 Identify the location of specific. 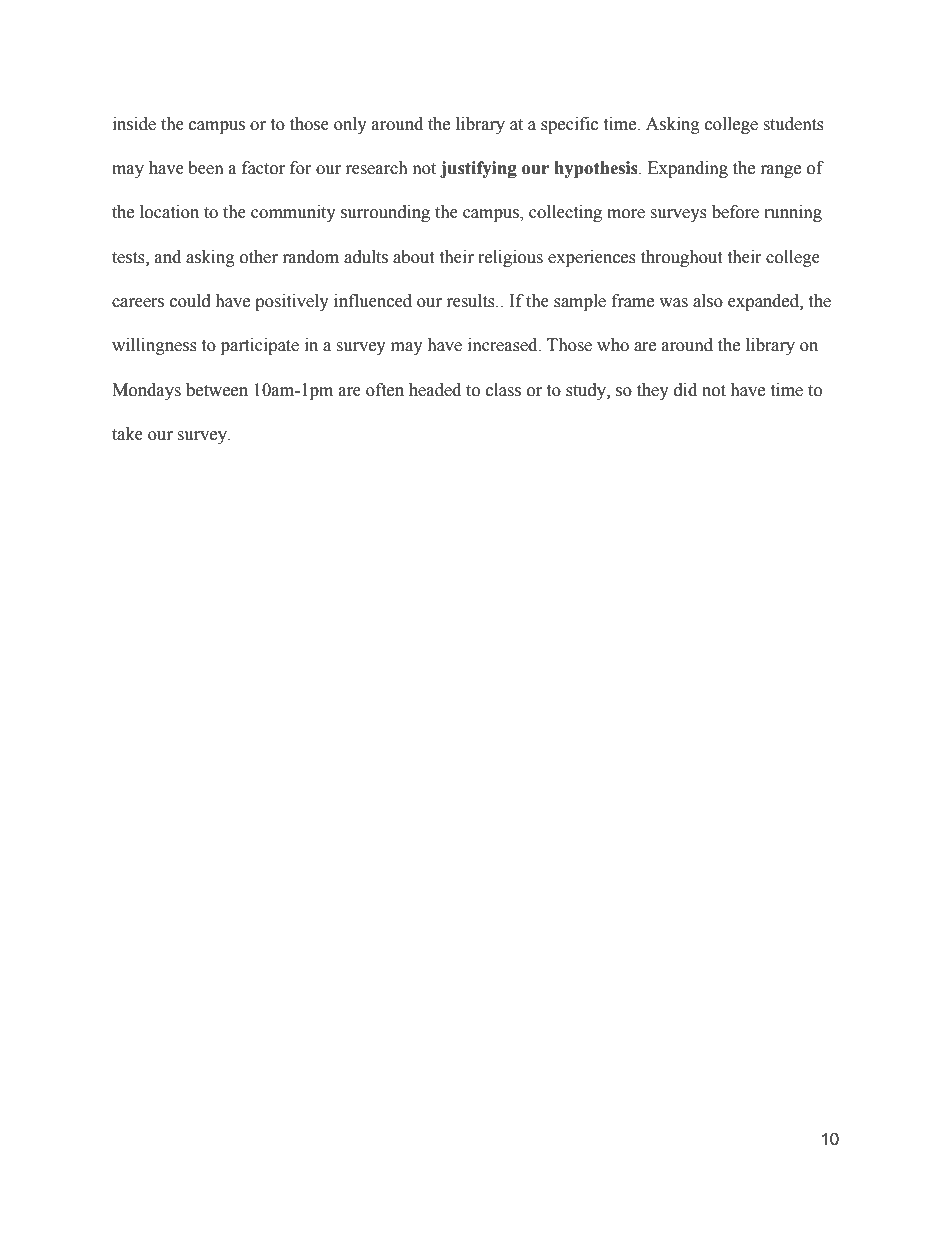
(569, 125).
